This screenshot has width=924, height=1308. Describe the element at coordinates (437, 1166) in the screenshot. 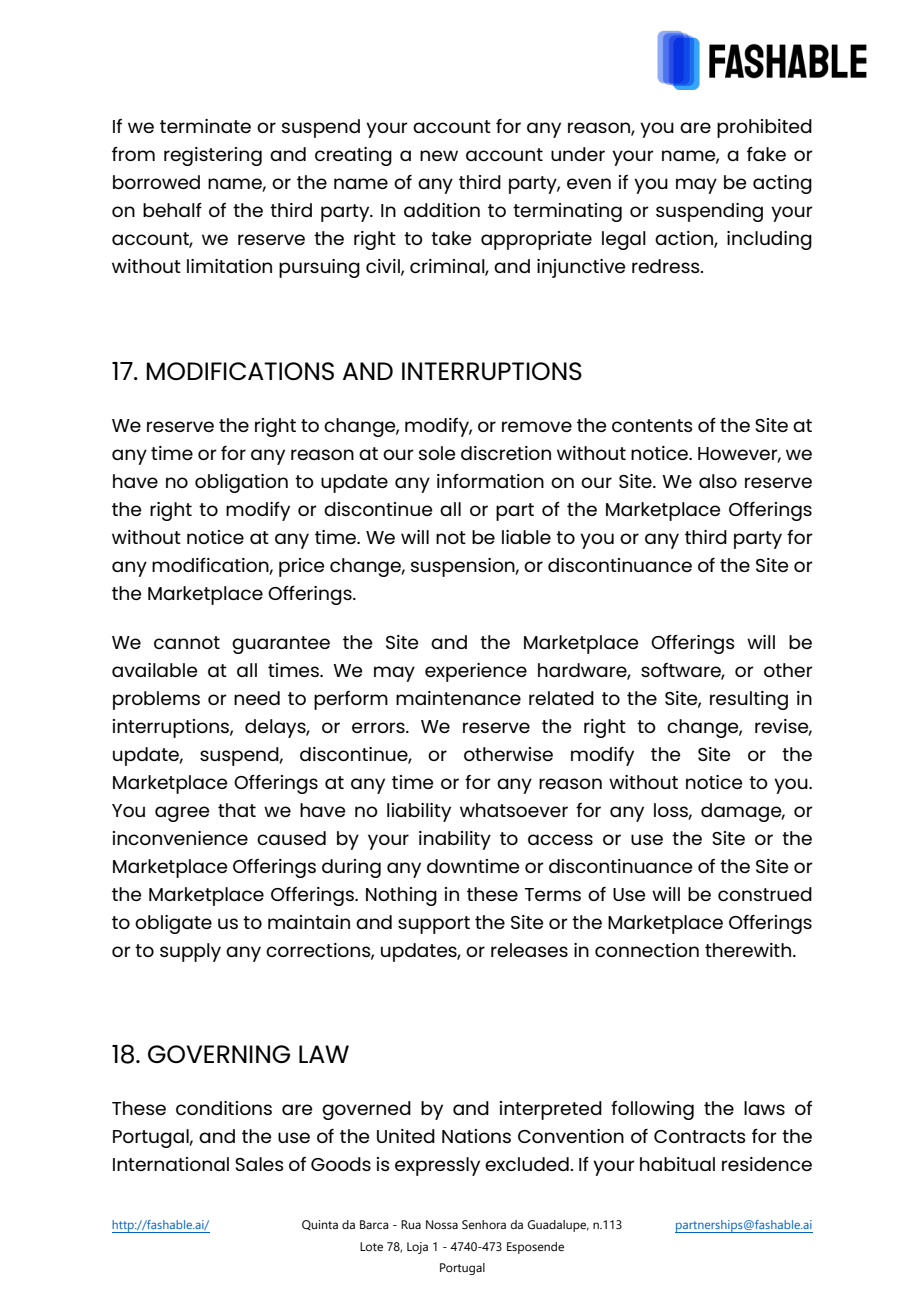

I see `expressly` at that location.
